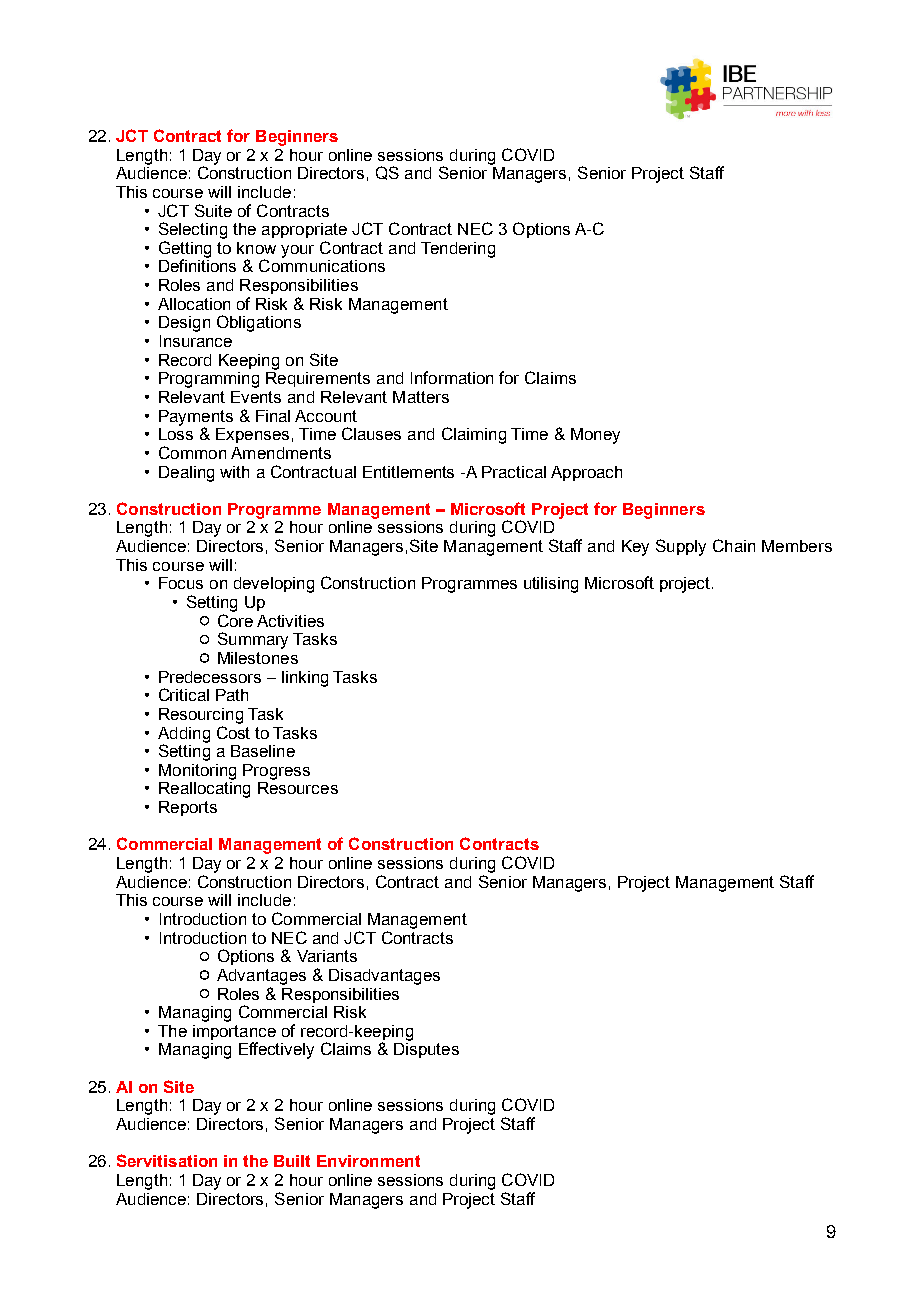 The height and width of the screenshot is (1308, 924). What do you see at coordinates (234, 472) in the screenshot?
I see `with` at bounding box center [234, 472].
